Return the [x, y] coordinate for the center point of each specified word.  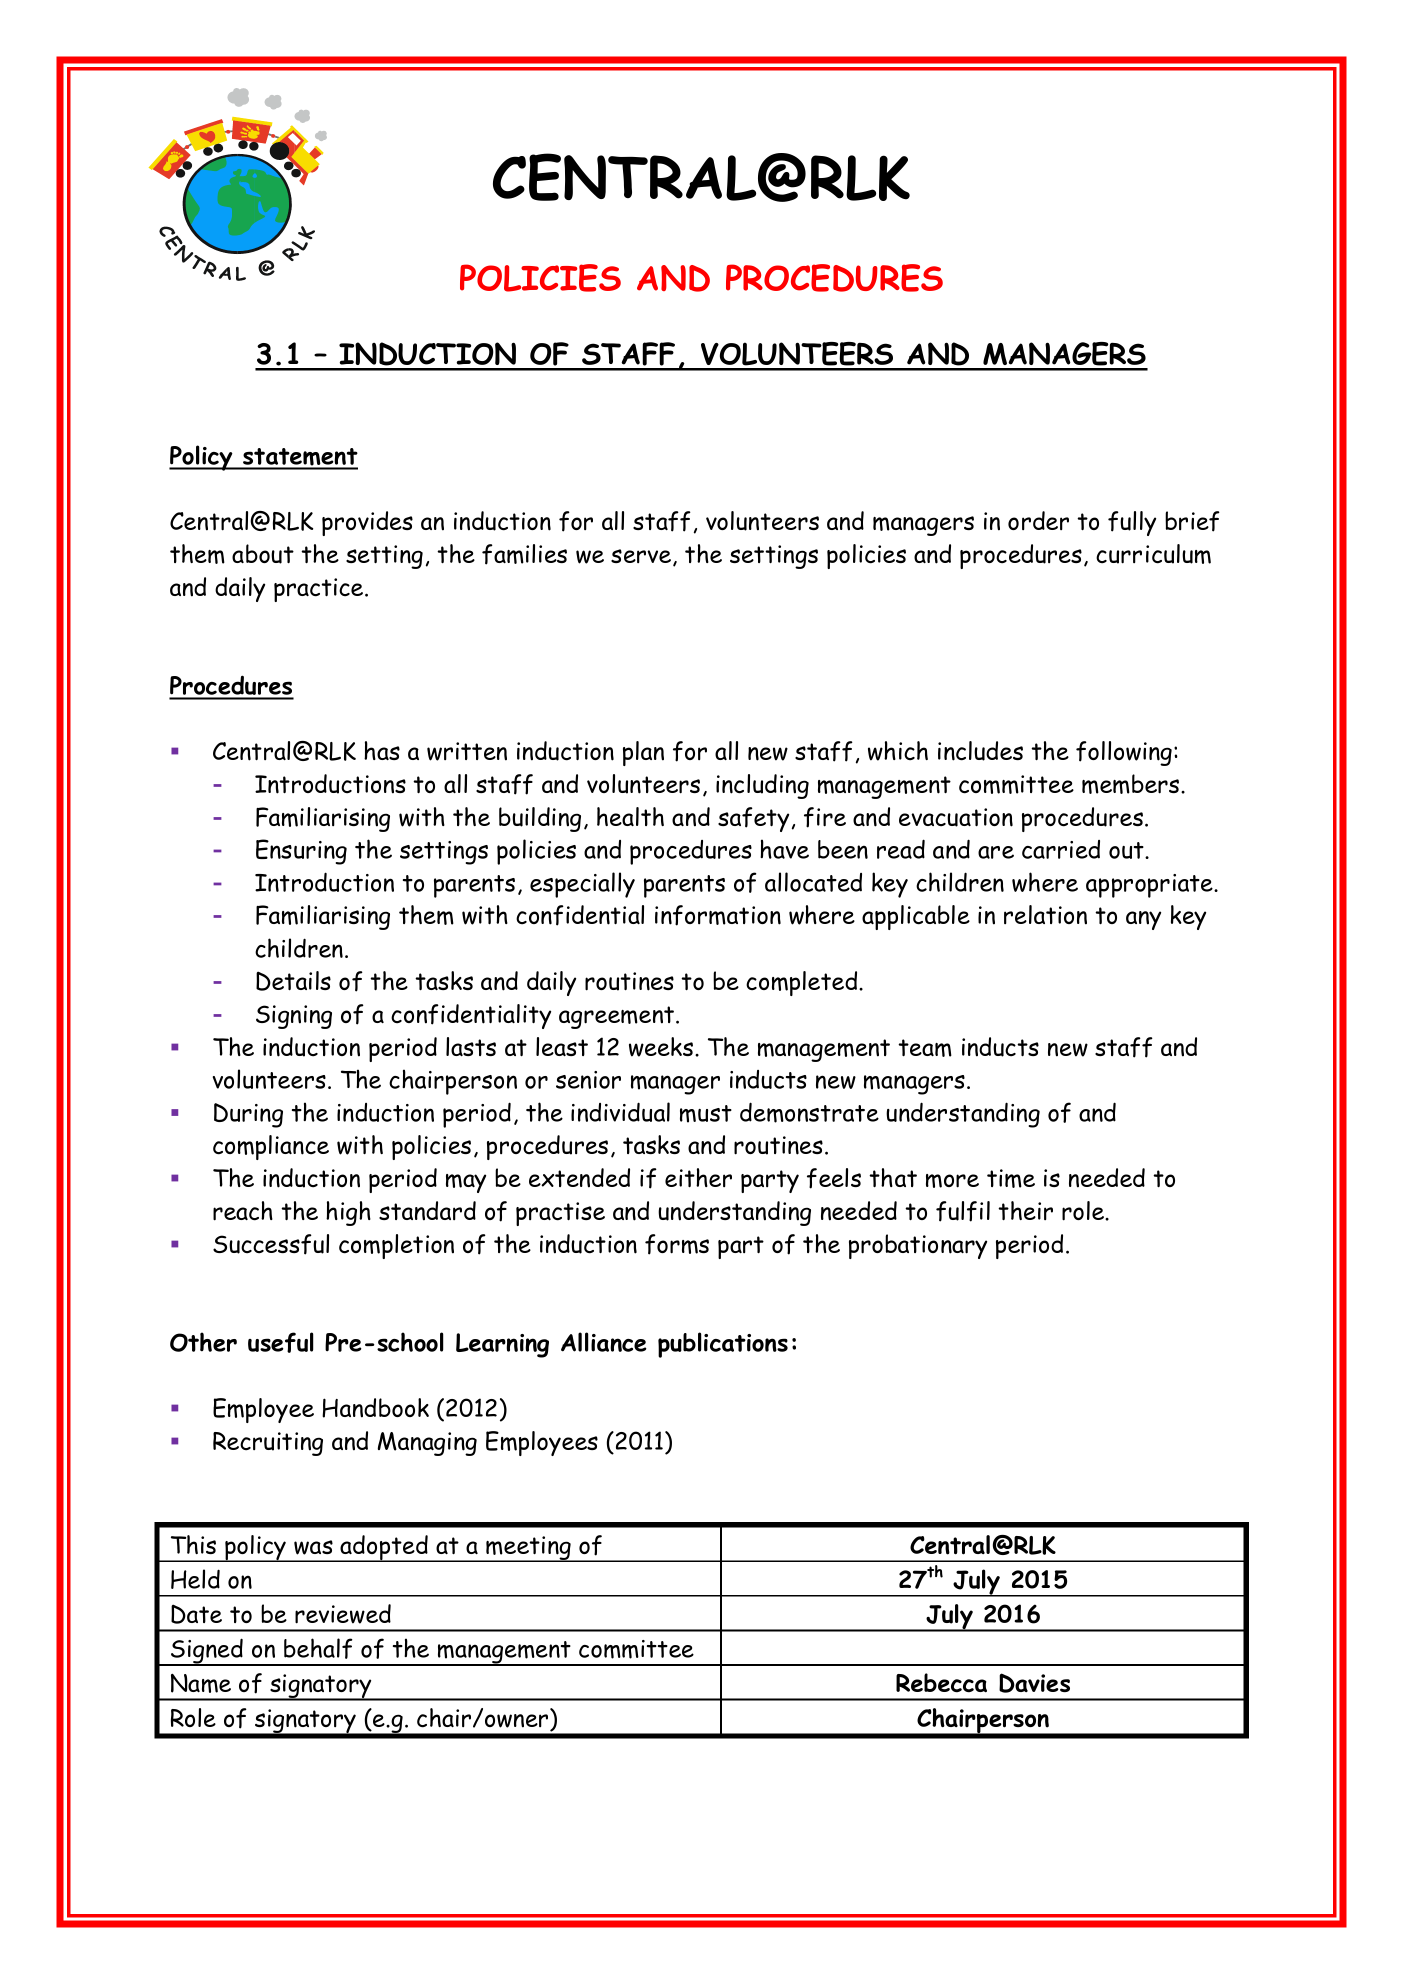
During [248, 1115]
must [706, 1114]
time [1011, 1178]
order [1038, 520]
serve [641, 556]
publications [723, 1345]
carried [1061, 849]
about [263, 554]
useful [281, 1342]
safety [753, 819]
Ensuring [301, 852]
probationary [918, 1246]
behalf [318, 1648]
